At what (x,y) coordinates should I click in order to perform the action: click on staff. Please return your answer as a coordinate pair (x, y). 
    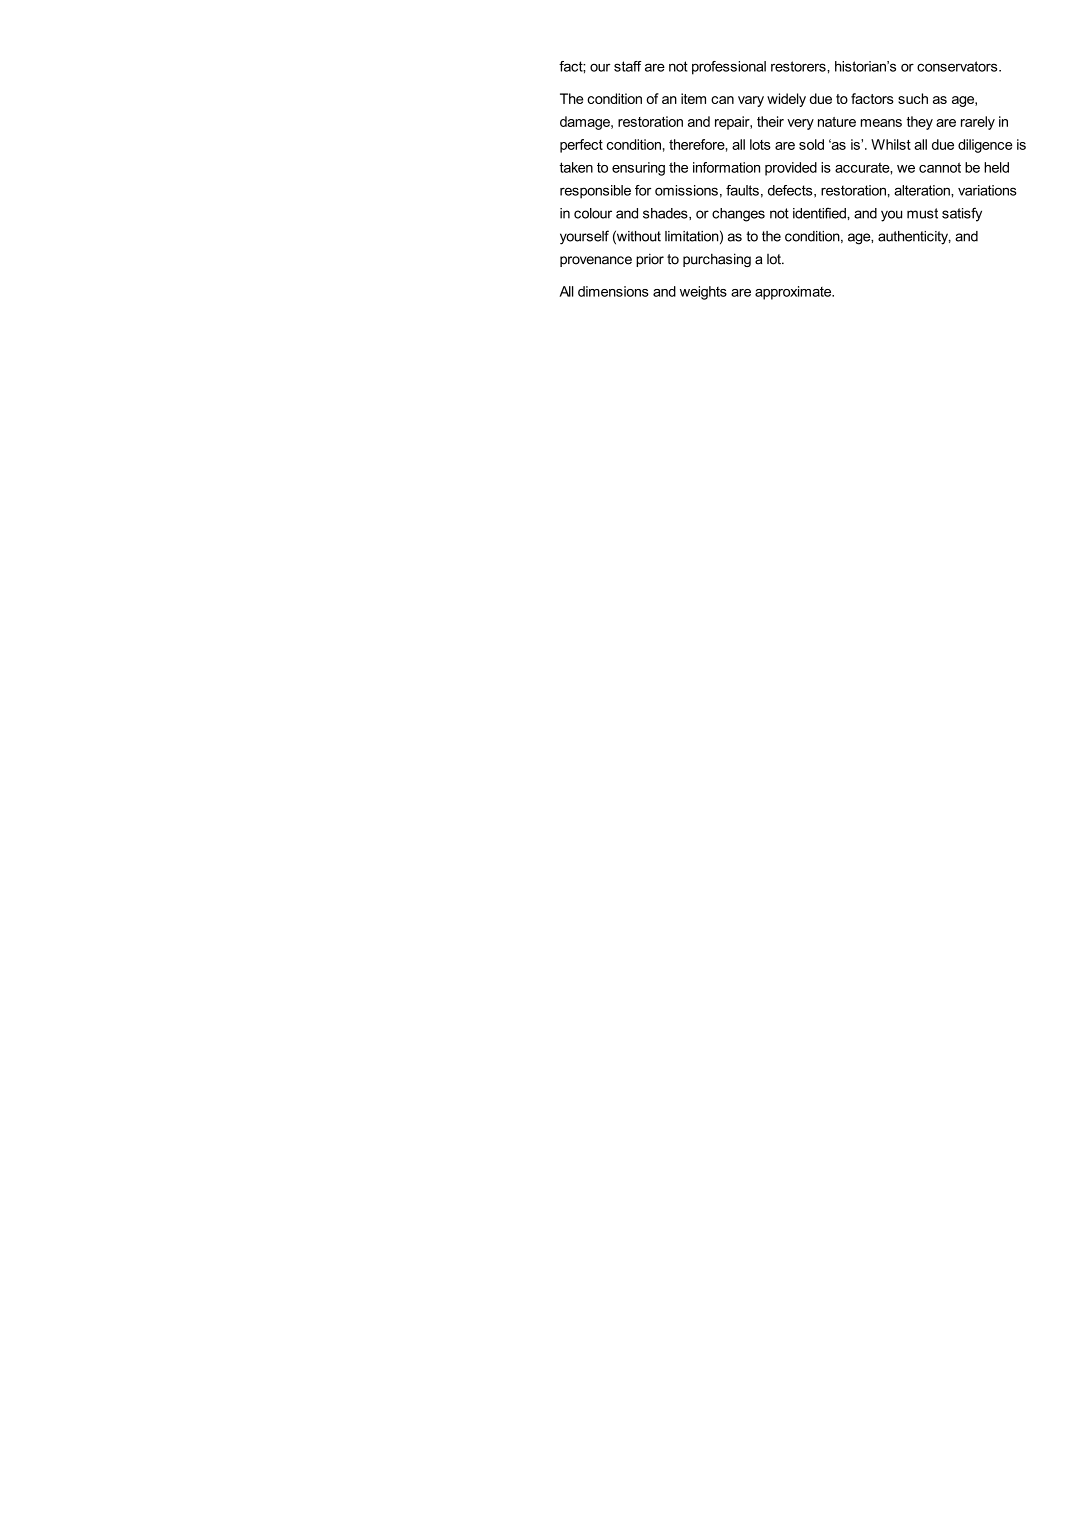
    Looking at the image, I should click on (628, 66).
